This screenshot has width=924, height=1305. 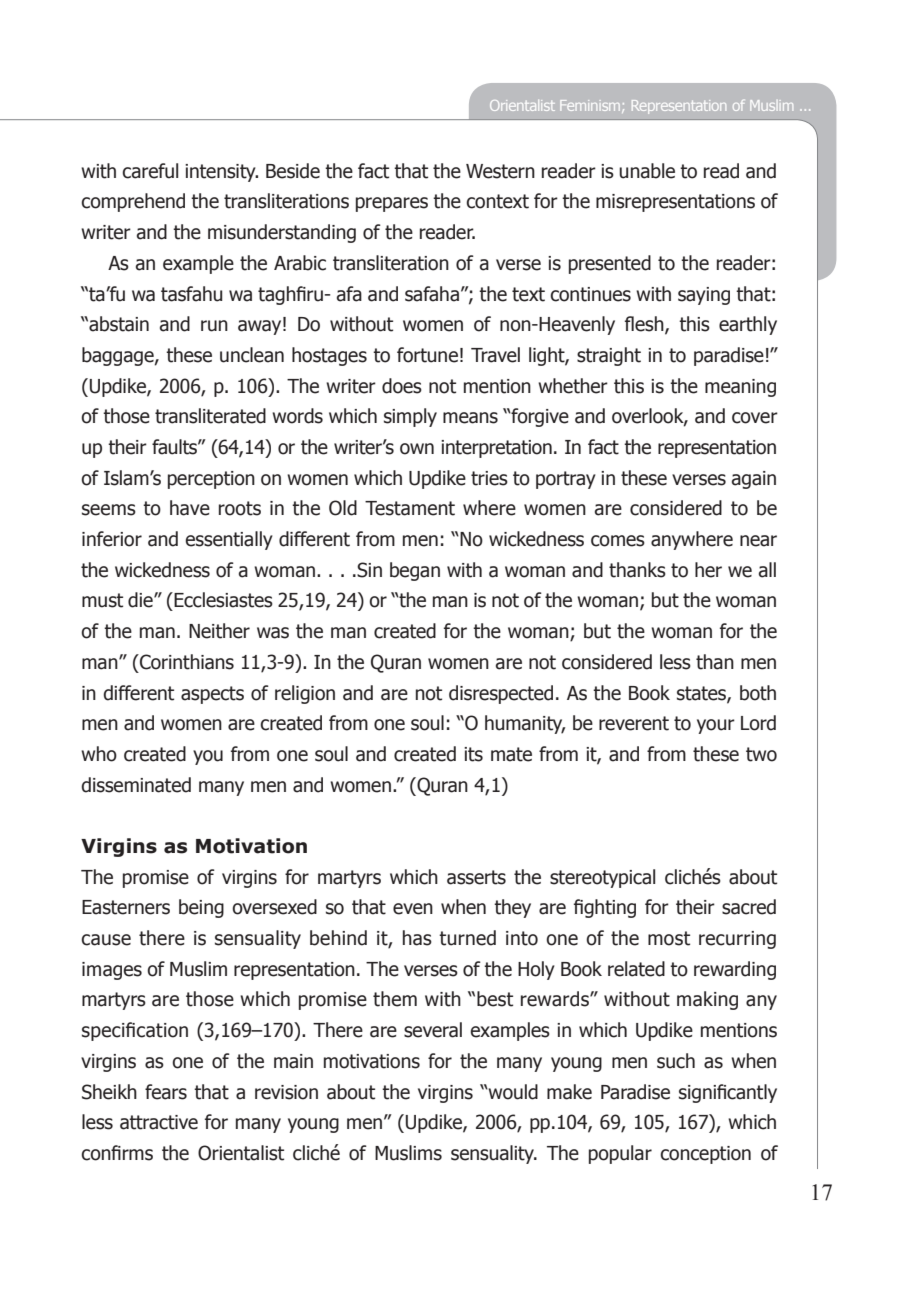 What do you see at coordinates (433, 1030) in the screenshot?
I see `several` at bounding box center [433, 1030].
